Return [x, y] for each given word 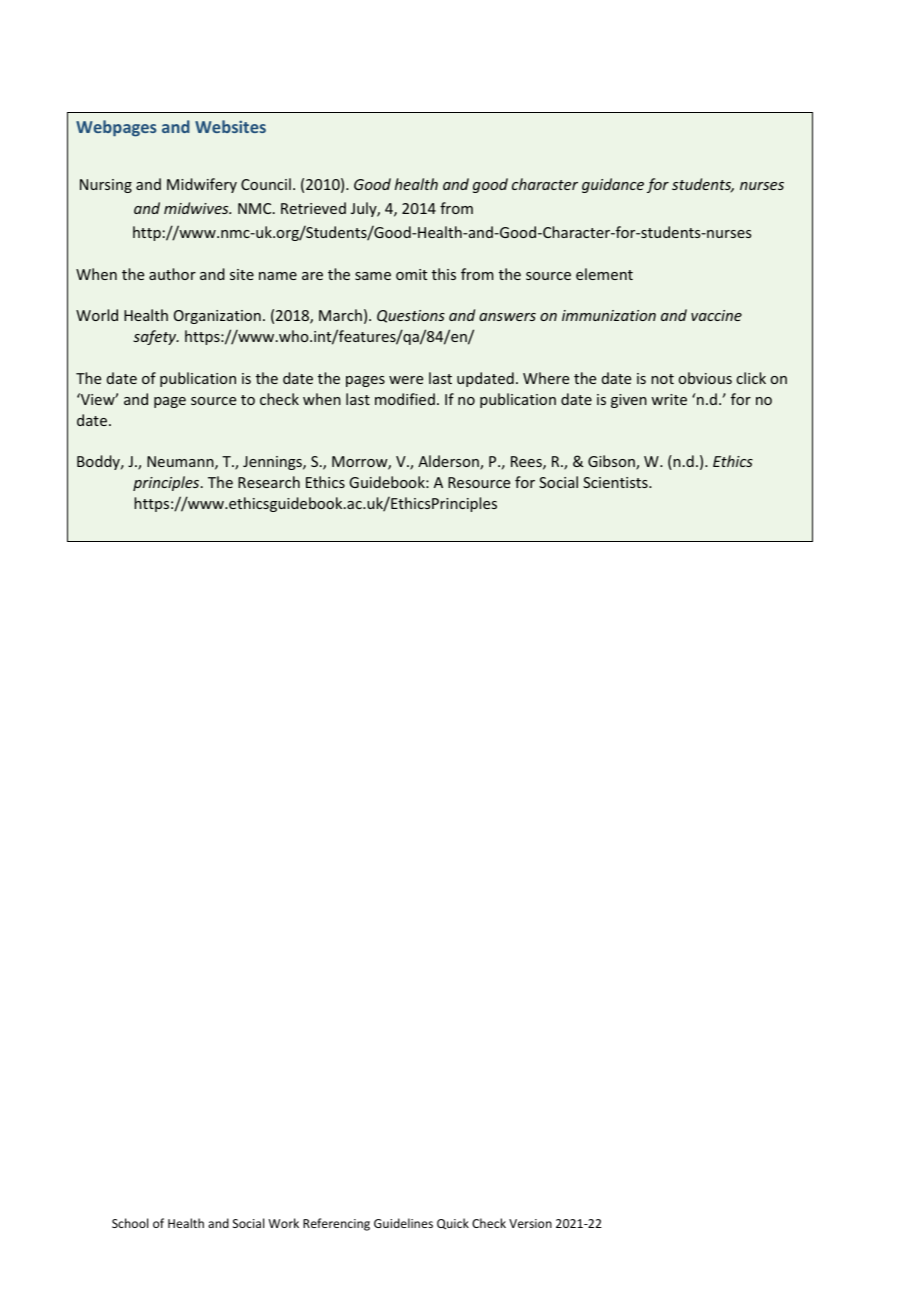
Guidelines [403, 1223]
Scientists [616, 482]
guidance [613, 185]
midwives [197, 208]
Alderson [449, 462]
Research [269, 482]
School [130, 1223]
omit [411, 274]
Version [530, 1223]
